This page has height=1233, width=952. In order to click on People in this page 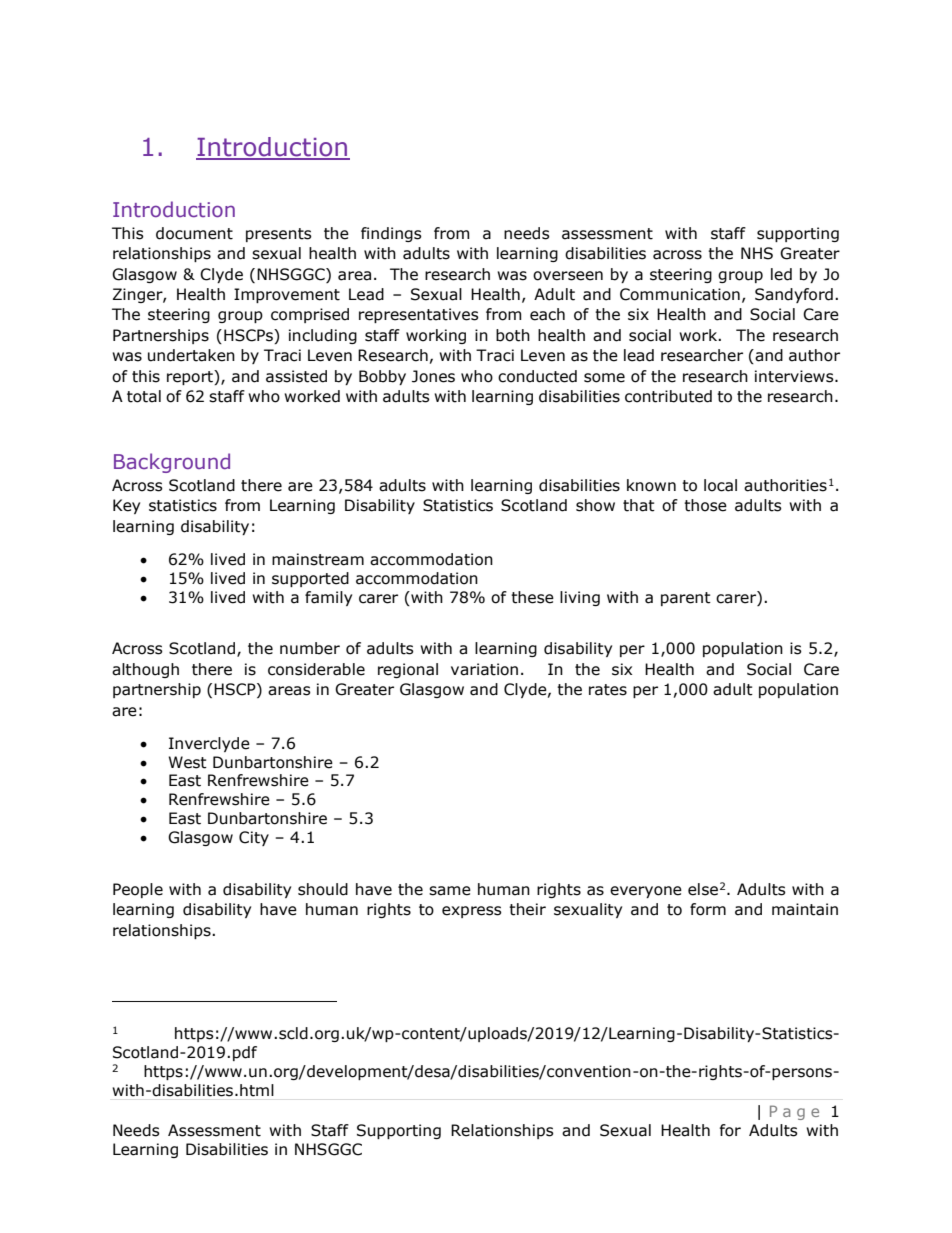, I will do `click(138, 890)`.
